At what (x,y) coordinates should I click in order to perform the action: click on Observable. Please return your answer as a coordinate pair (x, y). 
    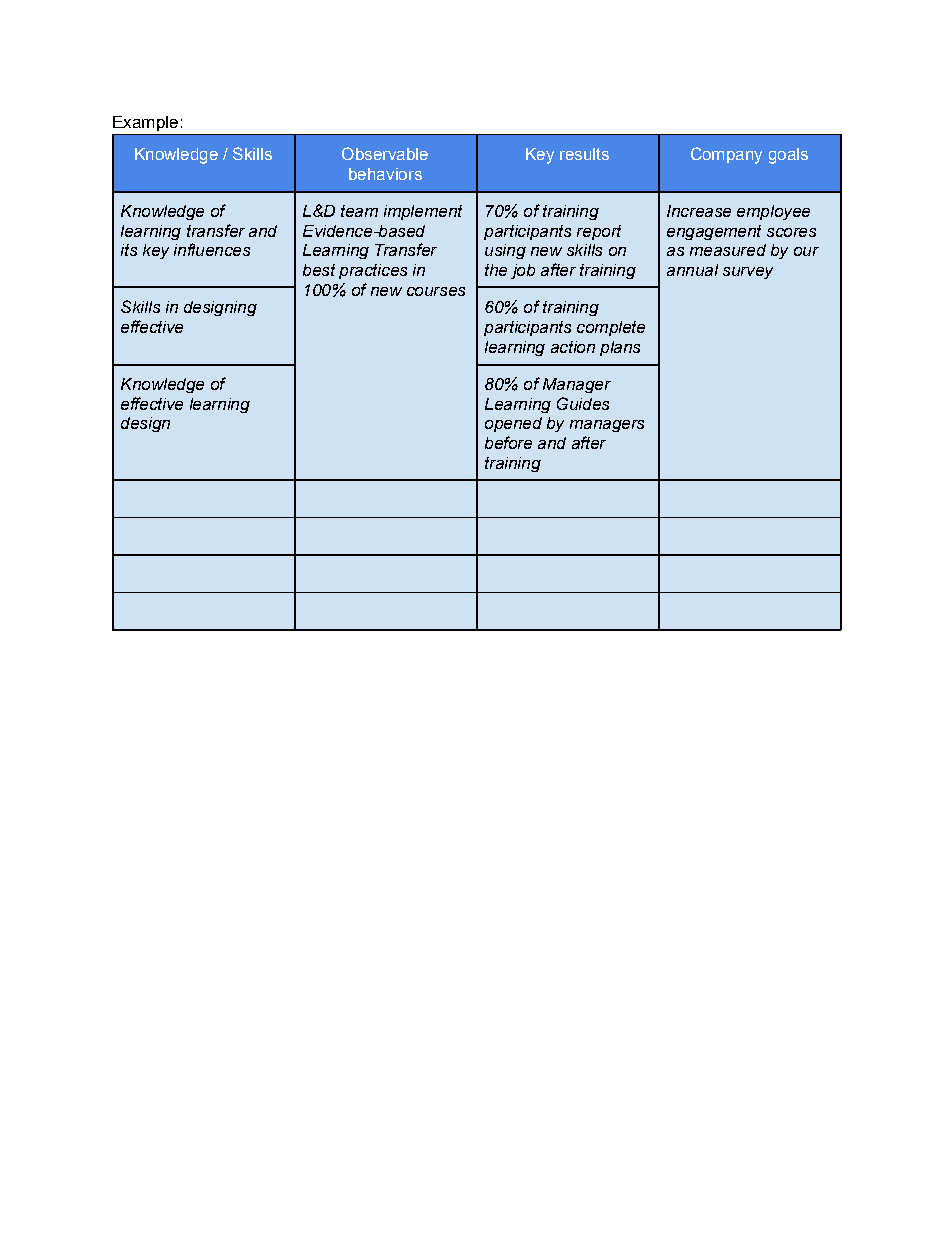
    Looking at the image, I should click on (385, 153).
